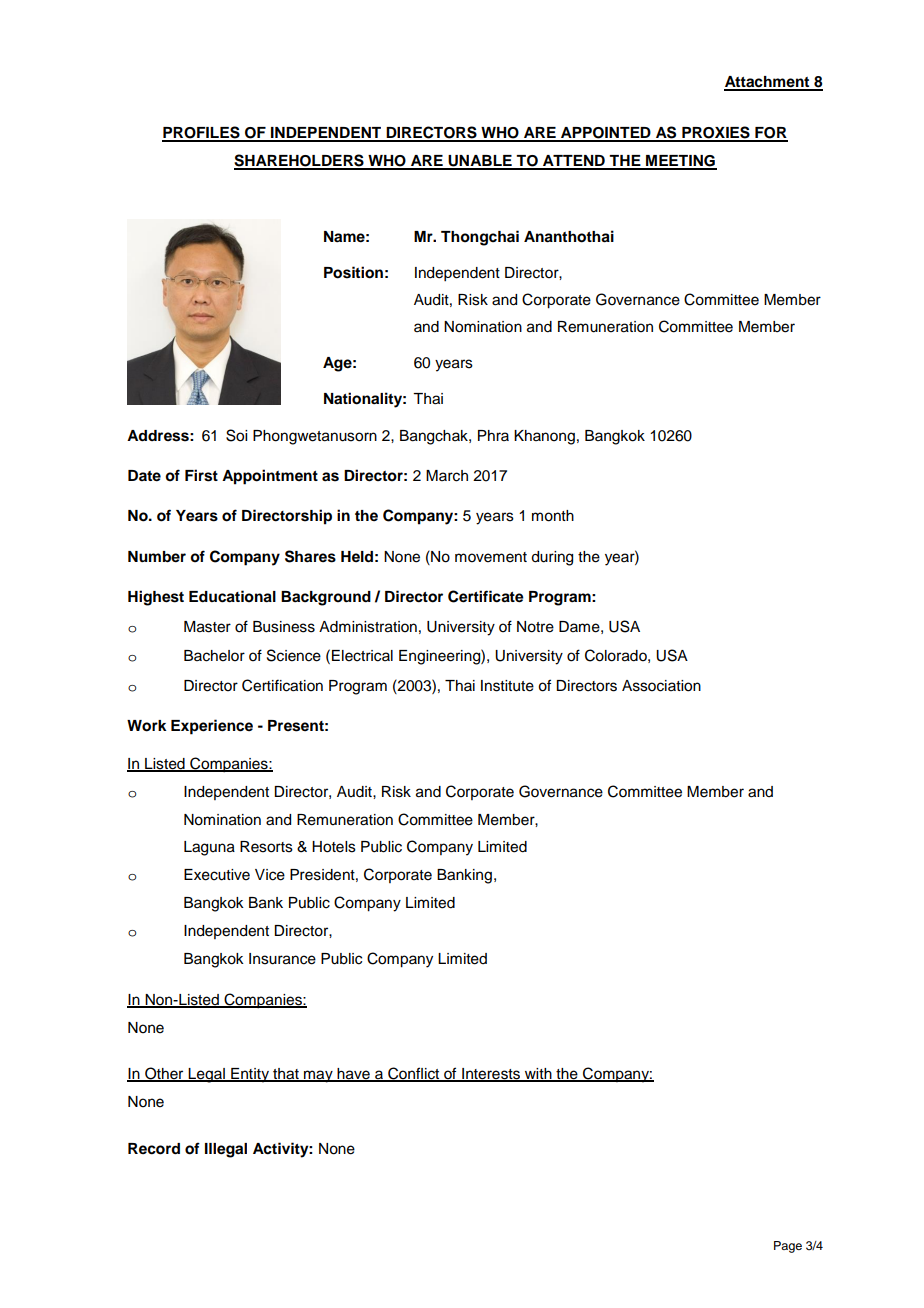  I want to click on PROXIES, so click(716, 133).
